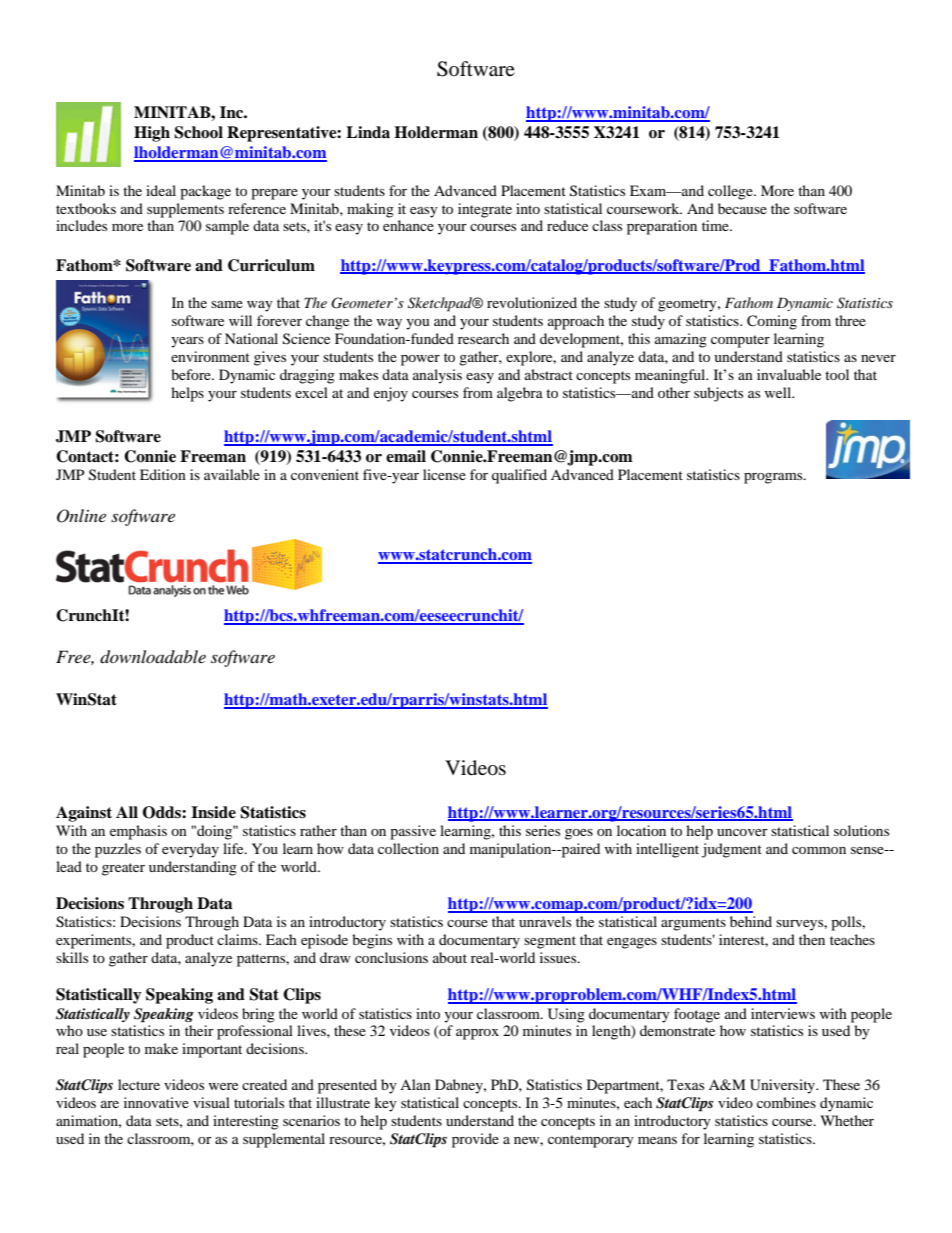  Describe the element at coordinates (485, 210) in the image. I see `integrate` at that location.
